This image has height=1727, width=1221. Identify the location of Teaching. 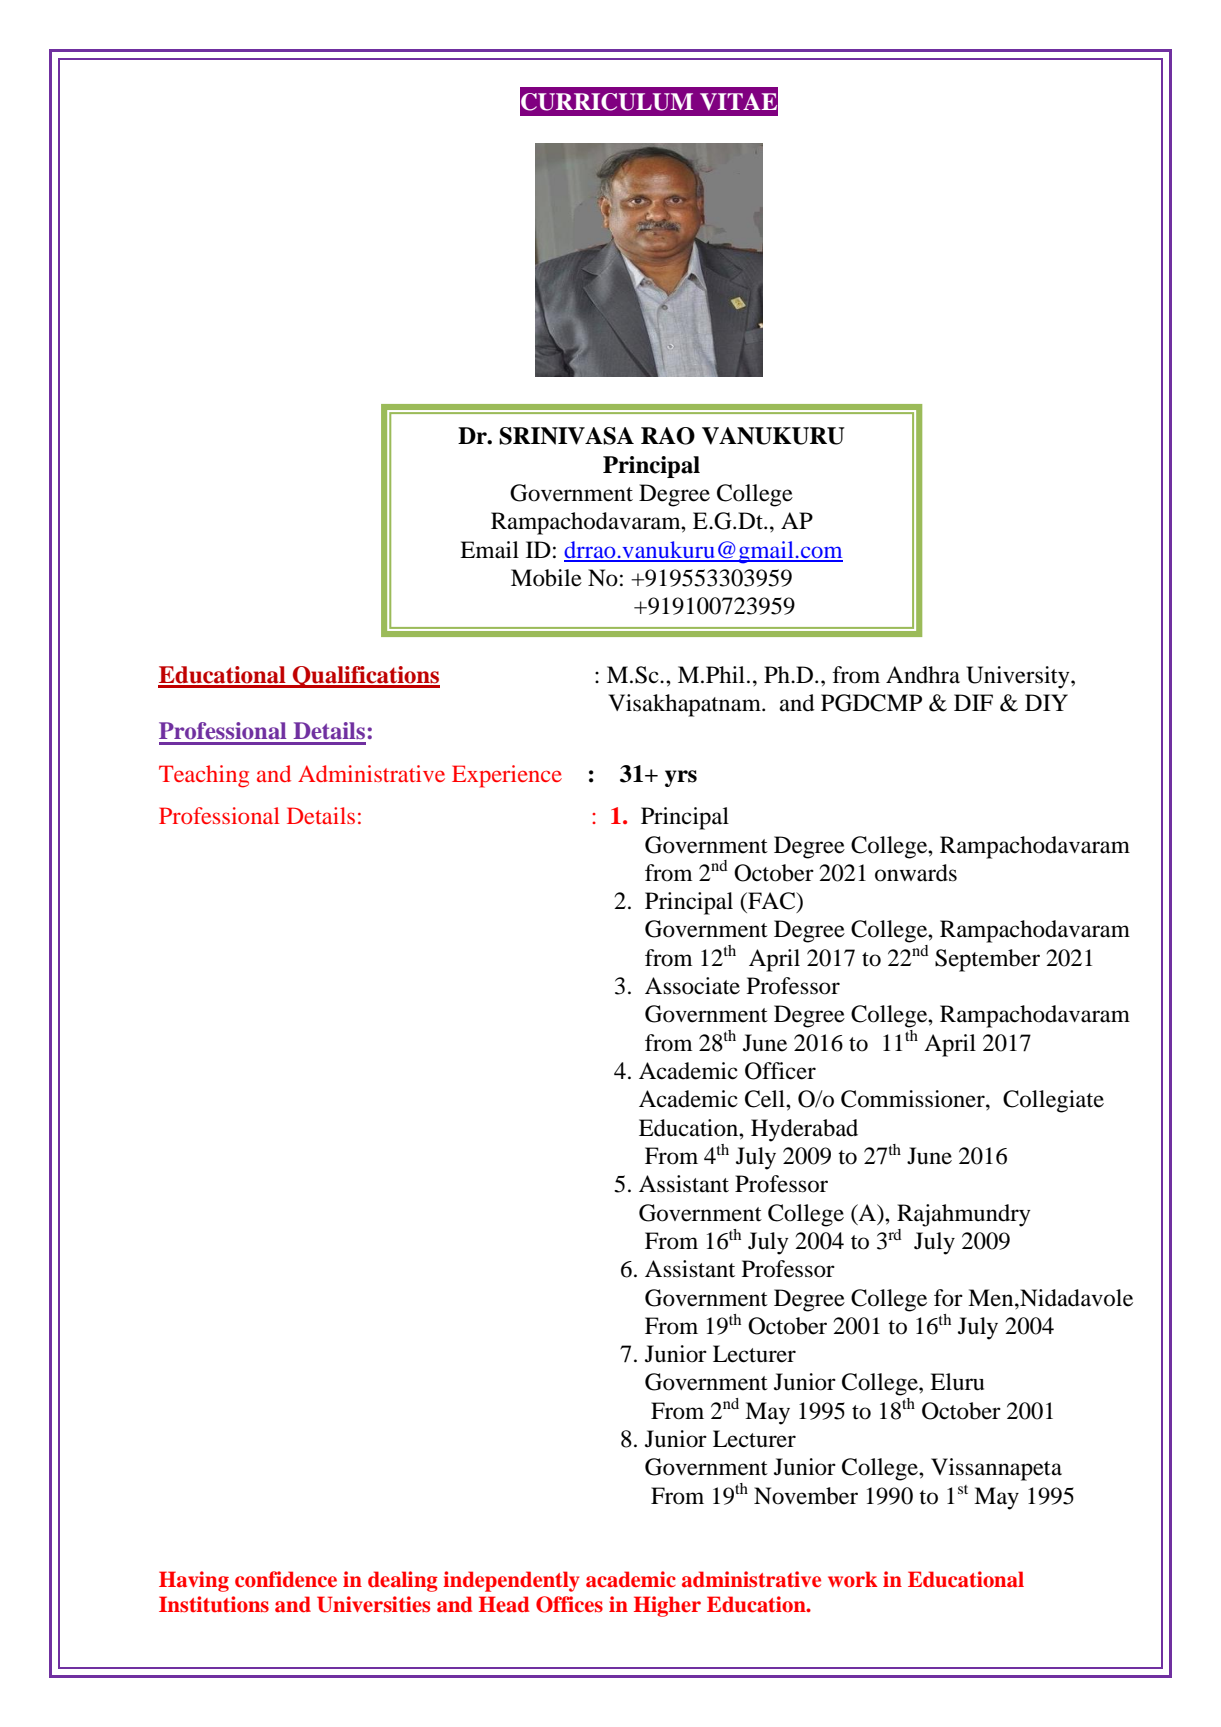
(204, 776).
